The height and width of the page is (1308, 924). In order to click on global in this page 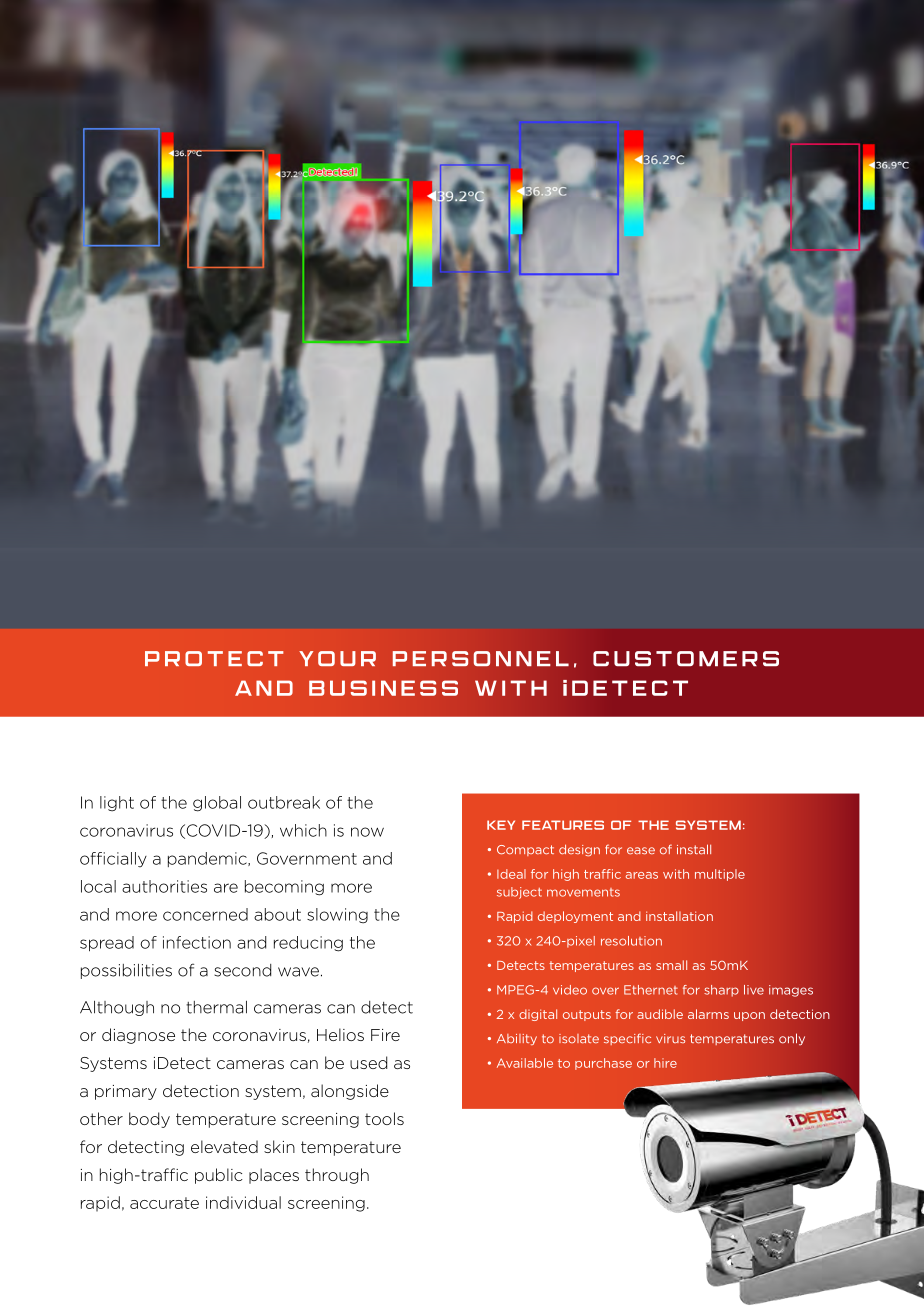, I will do `click(217, 804)`.
